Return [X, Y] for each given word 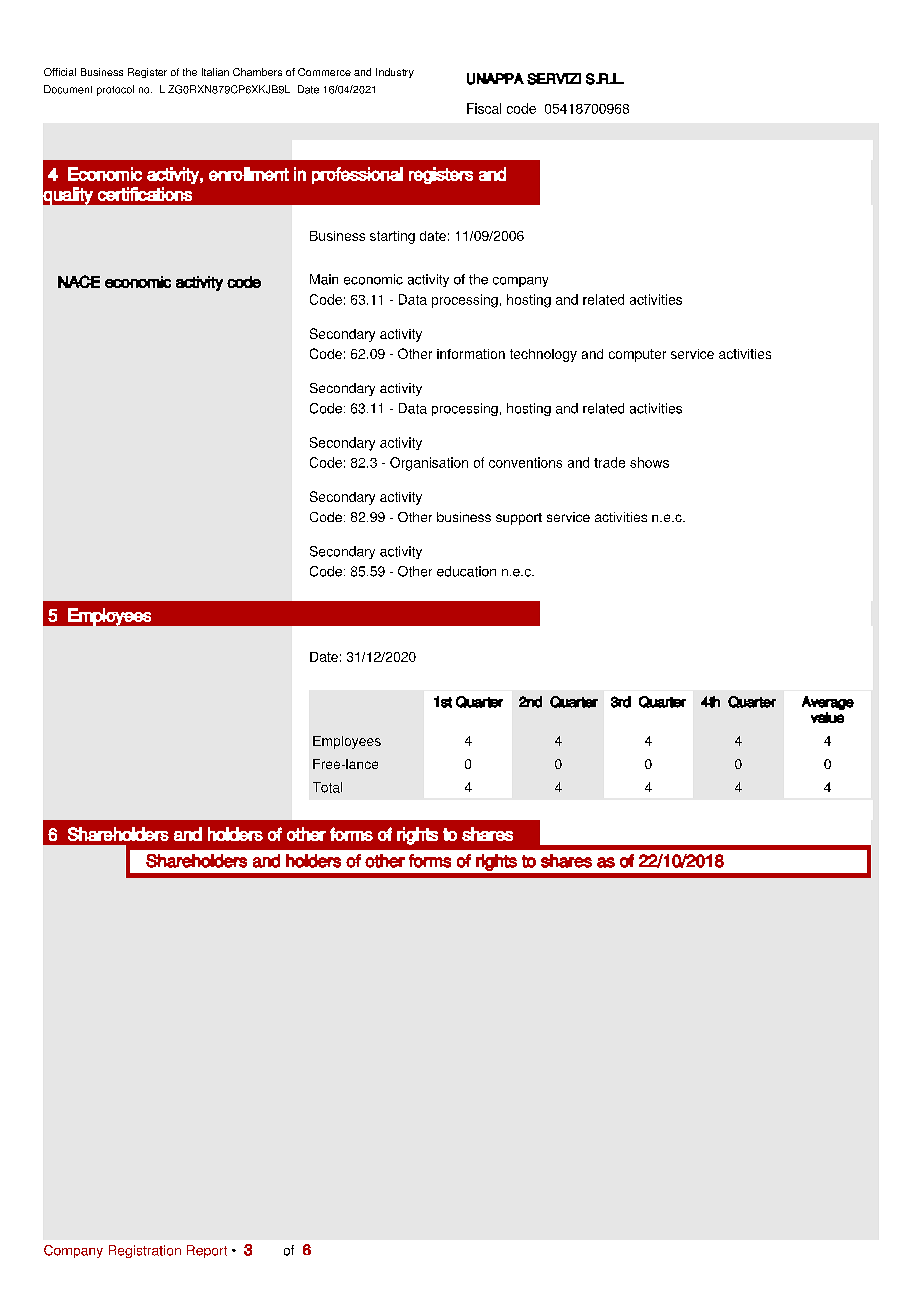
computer [637, 355]
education [466, 571]
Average [828, 703]
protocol [115, 90]
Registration [145, 1251]
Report [207, 1251]
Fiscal [484, 108]
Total [327, 787]
